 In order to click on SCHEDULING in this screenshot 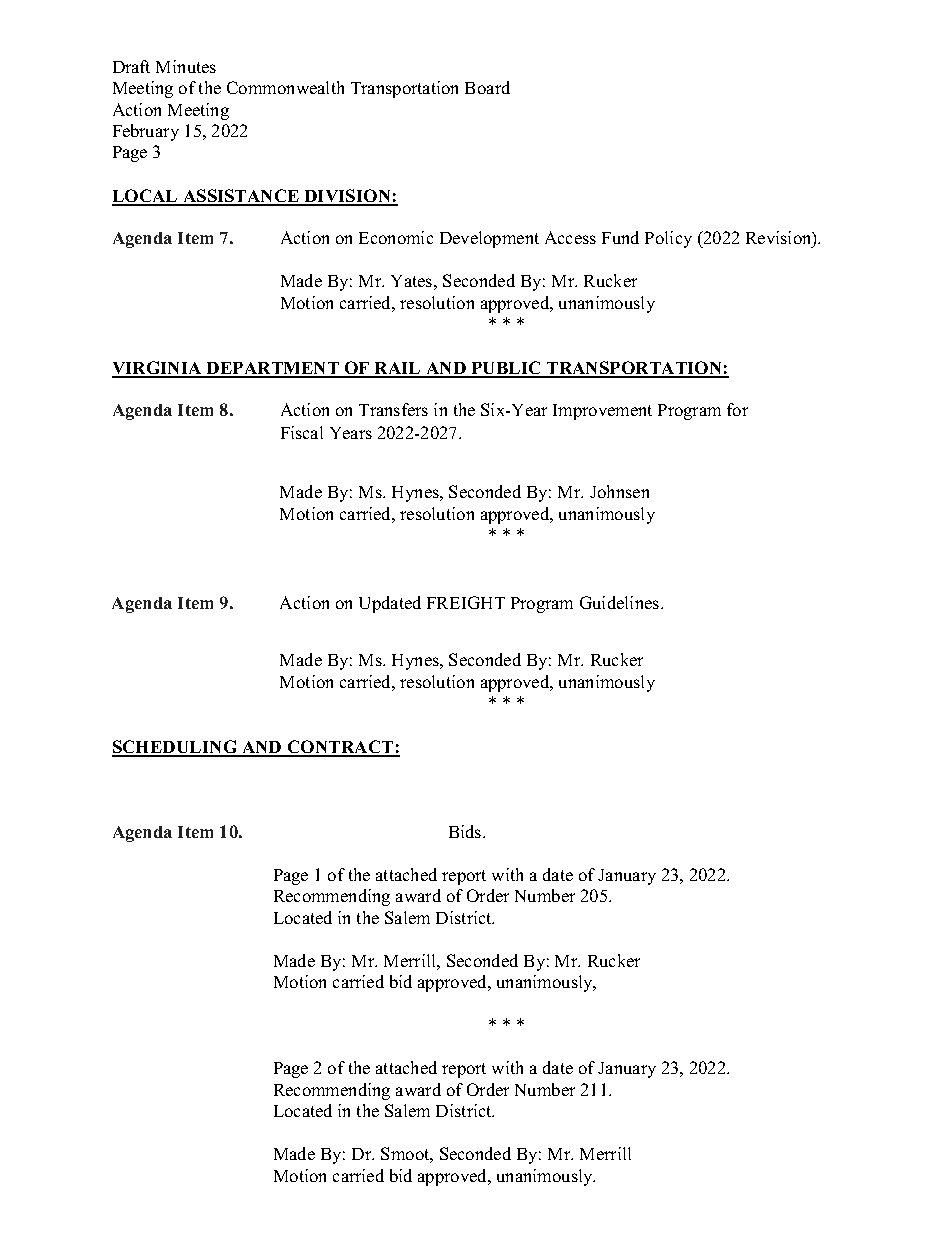, I will do `click(176, 748)`.
